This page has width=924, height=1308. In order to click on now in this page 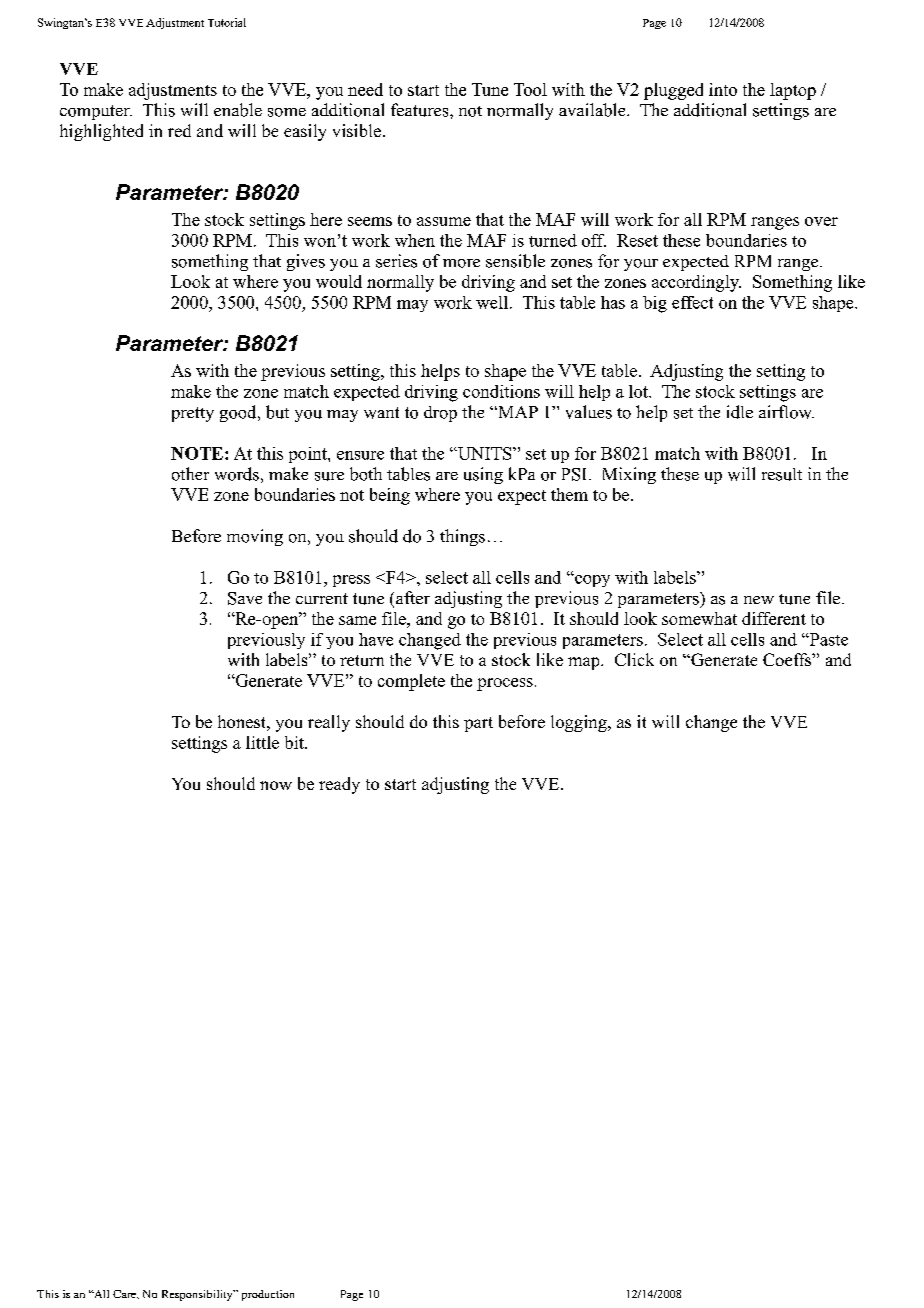, I will do `click(276, 785)`.
